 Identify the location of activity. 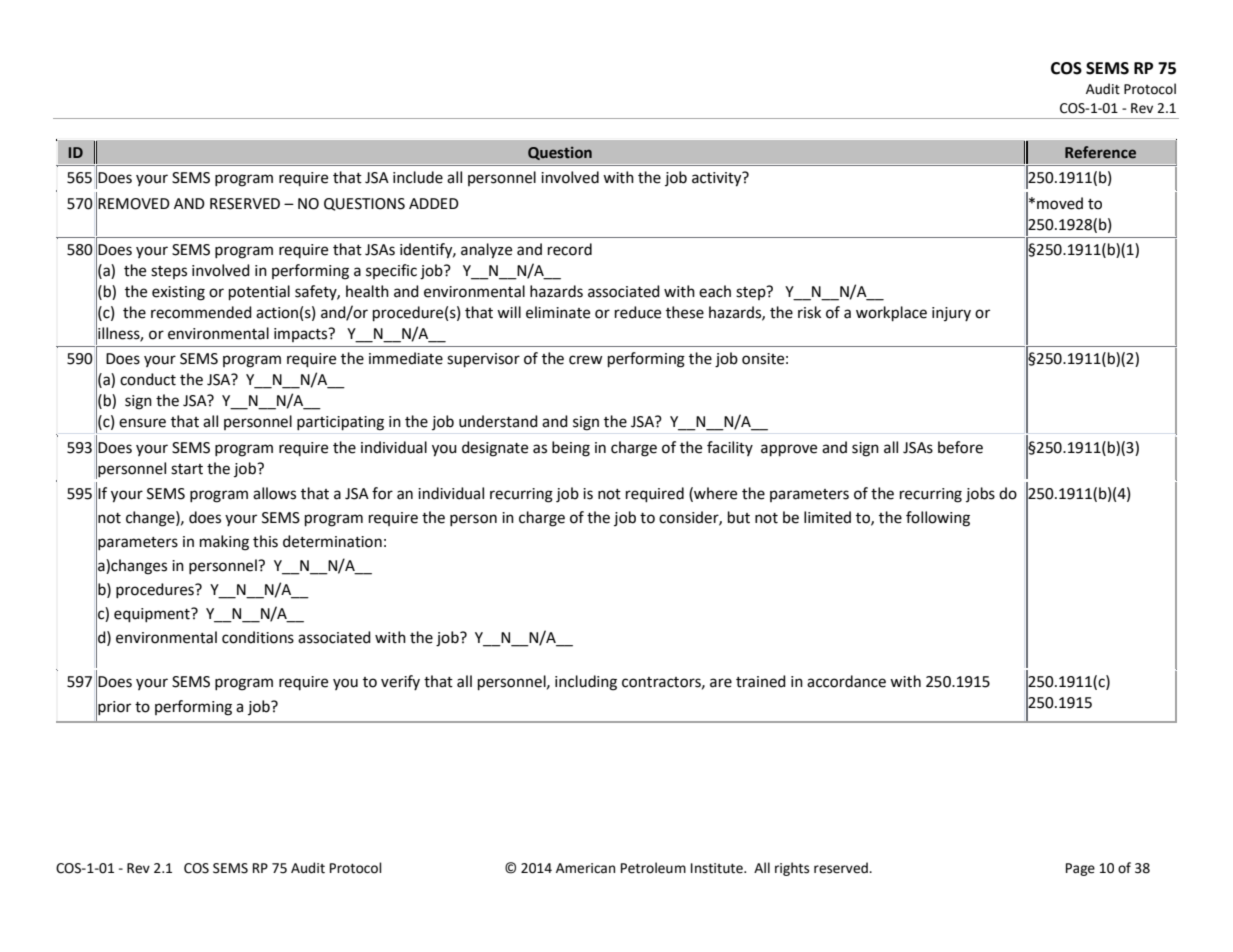
(718, 179).
